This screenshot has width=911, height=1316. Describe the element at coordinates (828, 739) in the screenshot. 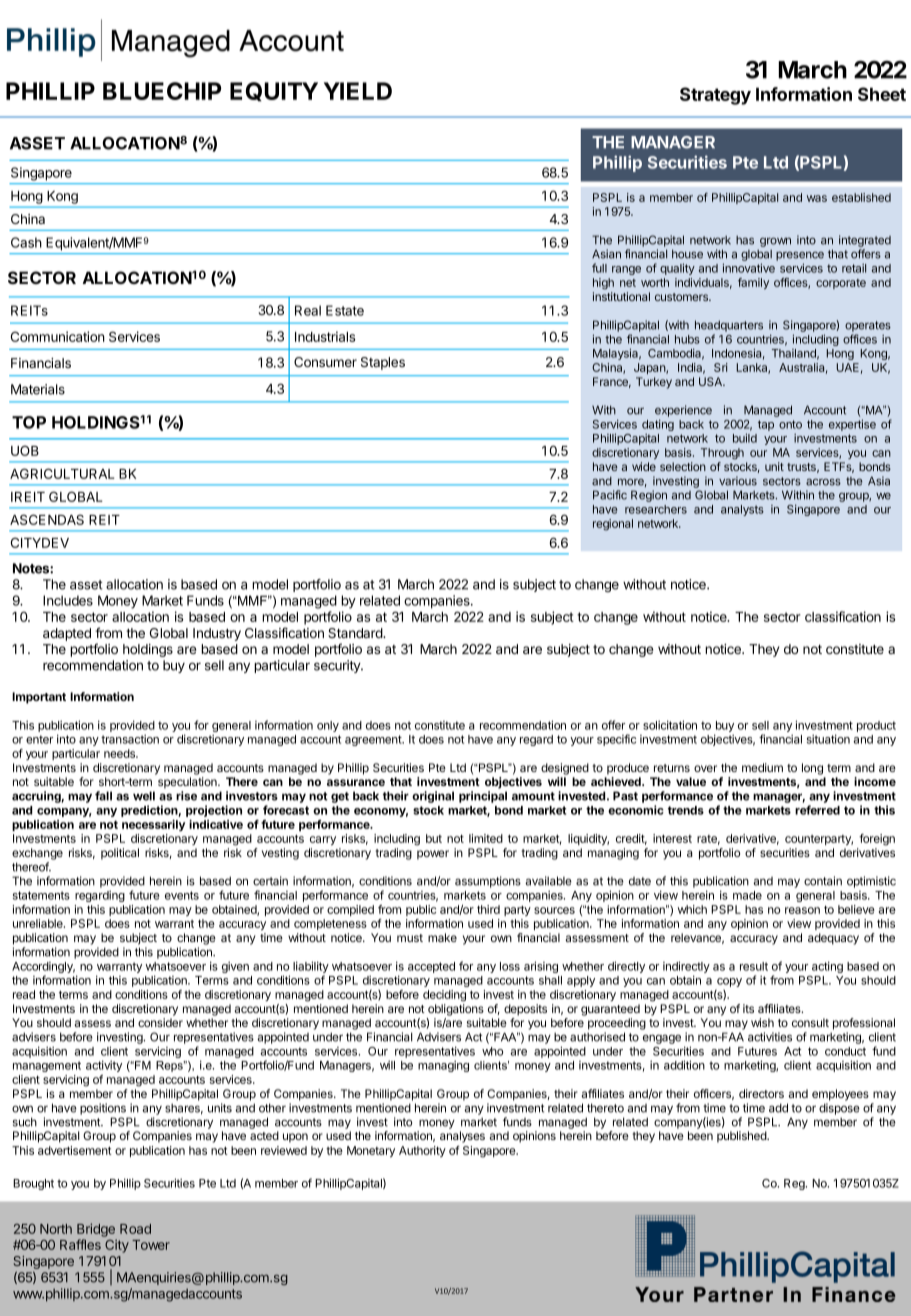

I see `situation` at that location.
